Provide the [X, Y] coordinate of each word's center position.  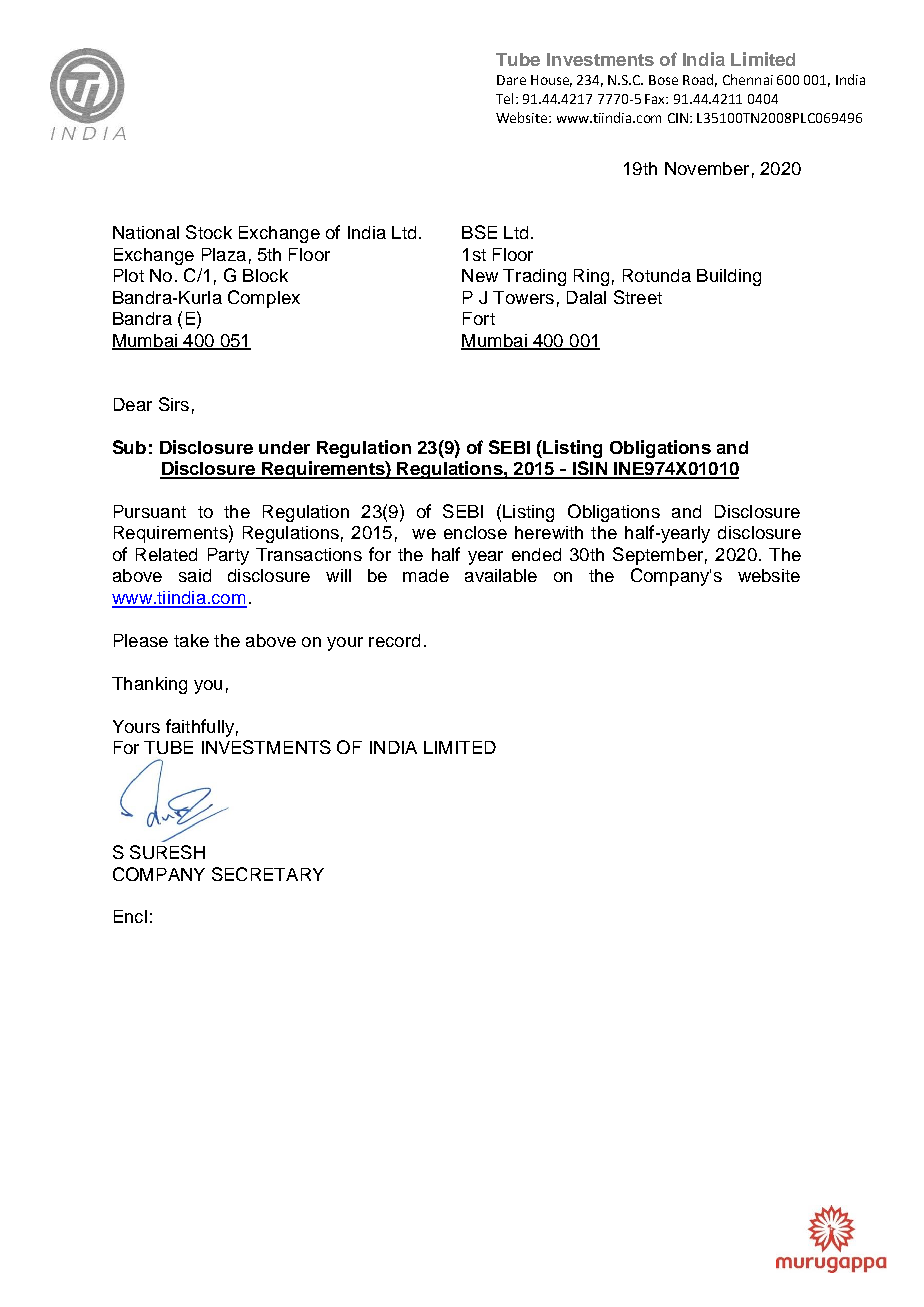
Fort [479, 318]
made [426, 575]
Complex [264, 299]
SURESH [167, 852]
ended [536, 554]
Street [638, 297]
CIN [679, 118]
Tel [506, 98]
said [195, 575]
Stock [209, 232]
